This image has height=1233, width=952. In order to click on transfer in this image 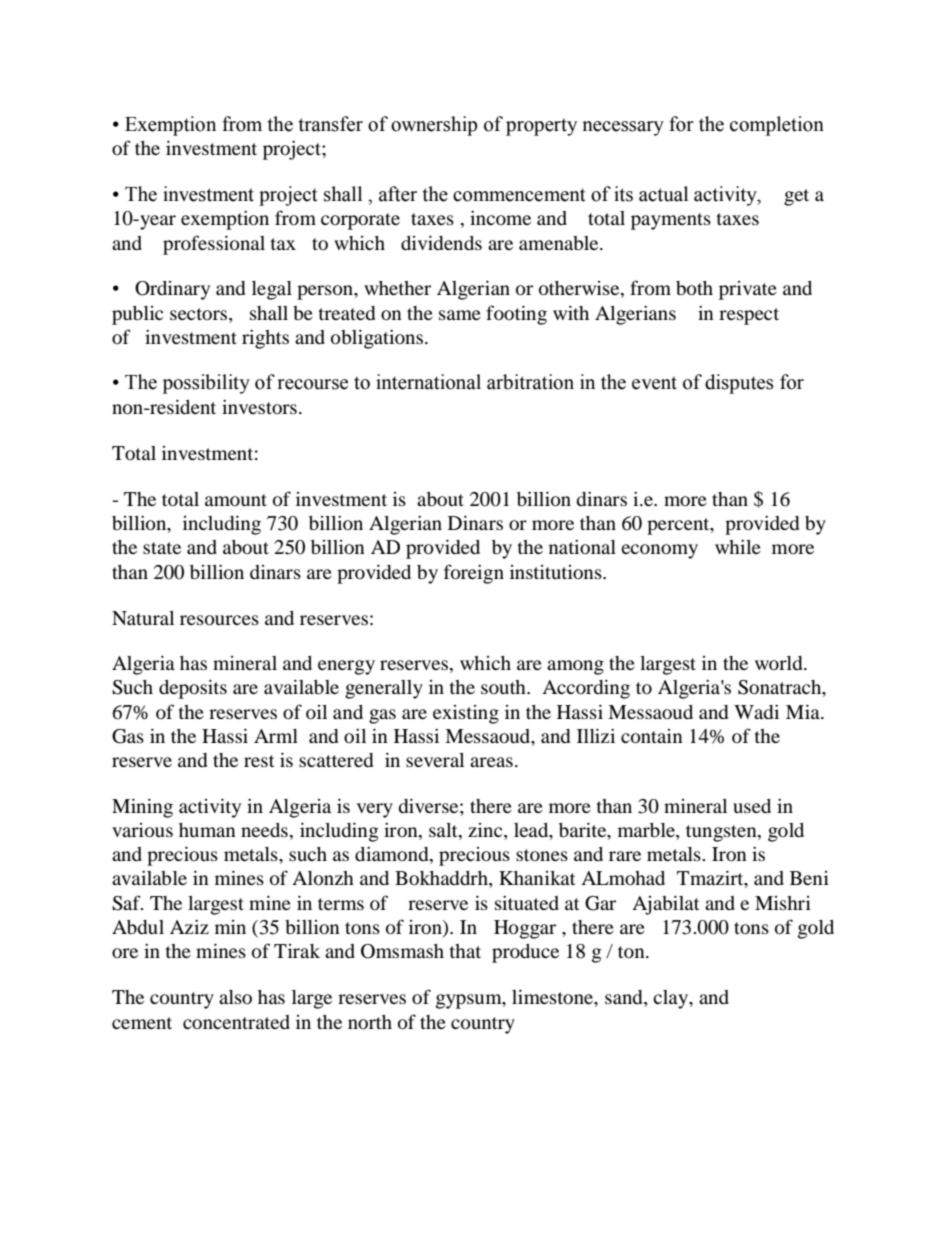, I will do `click(331, 124)`.
